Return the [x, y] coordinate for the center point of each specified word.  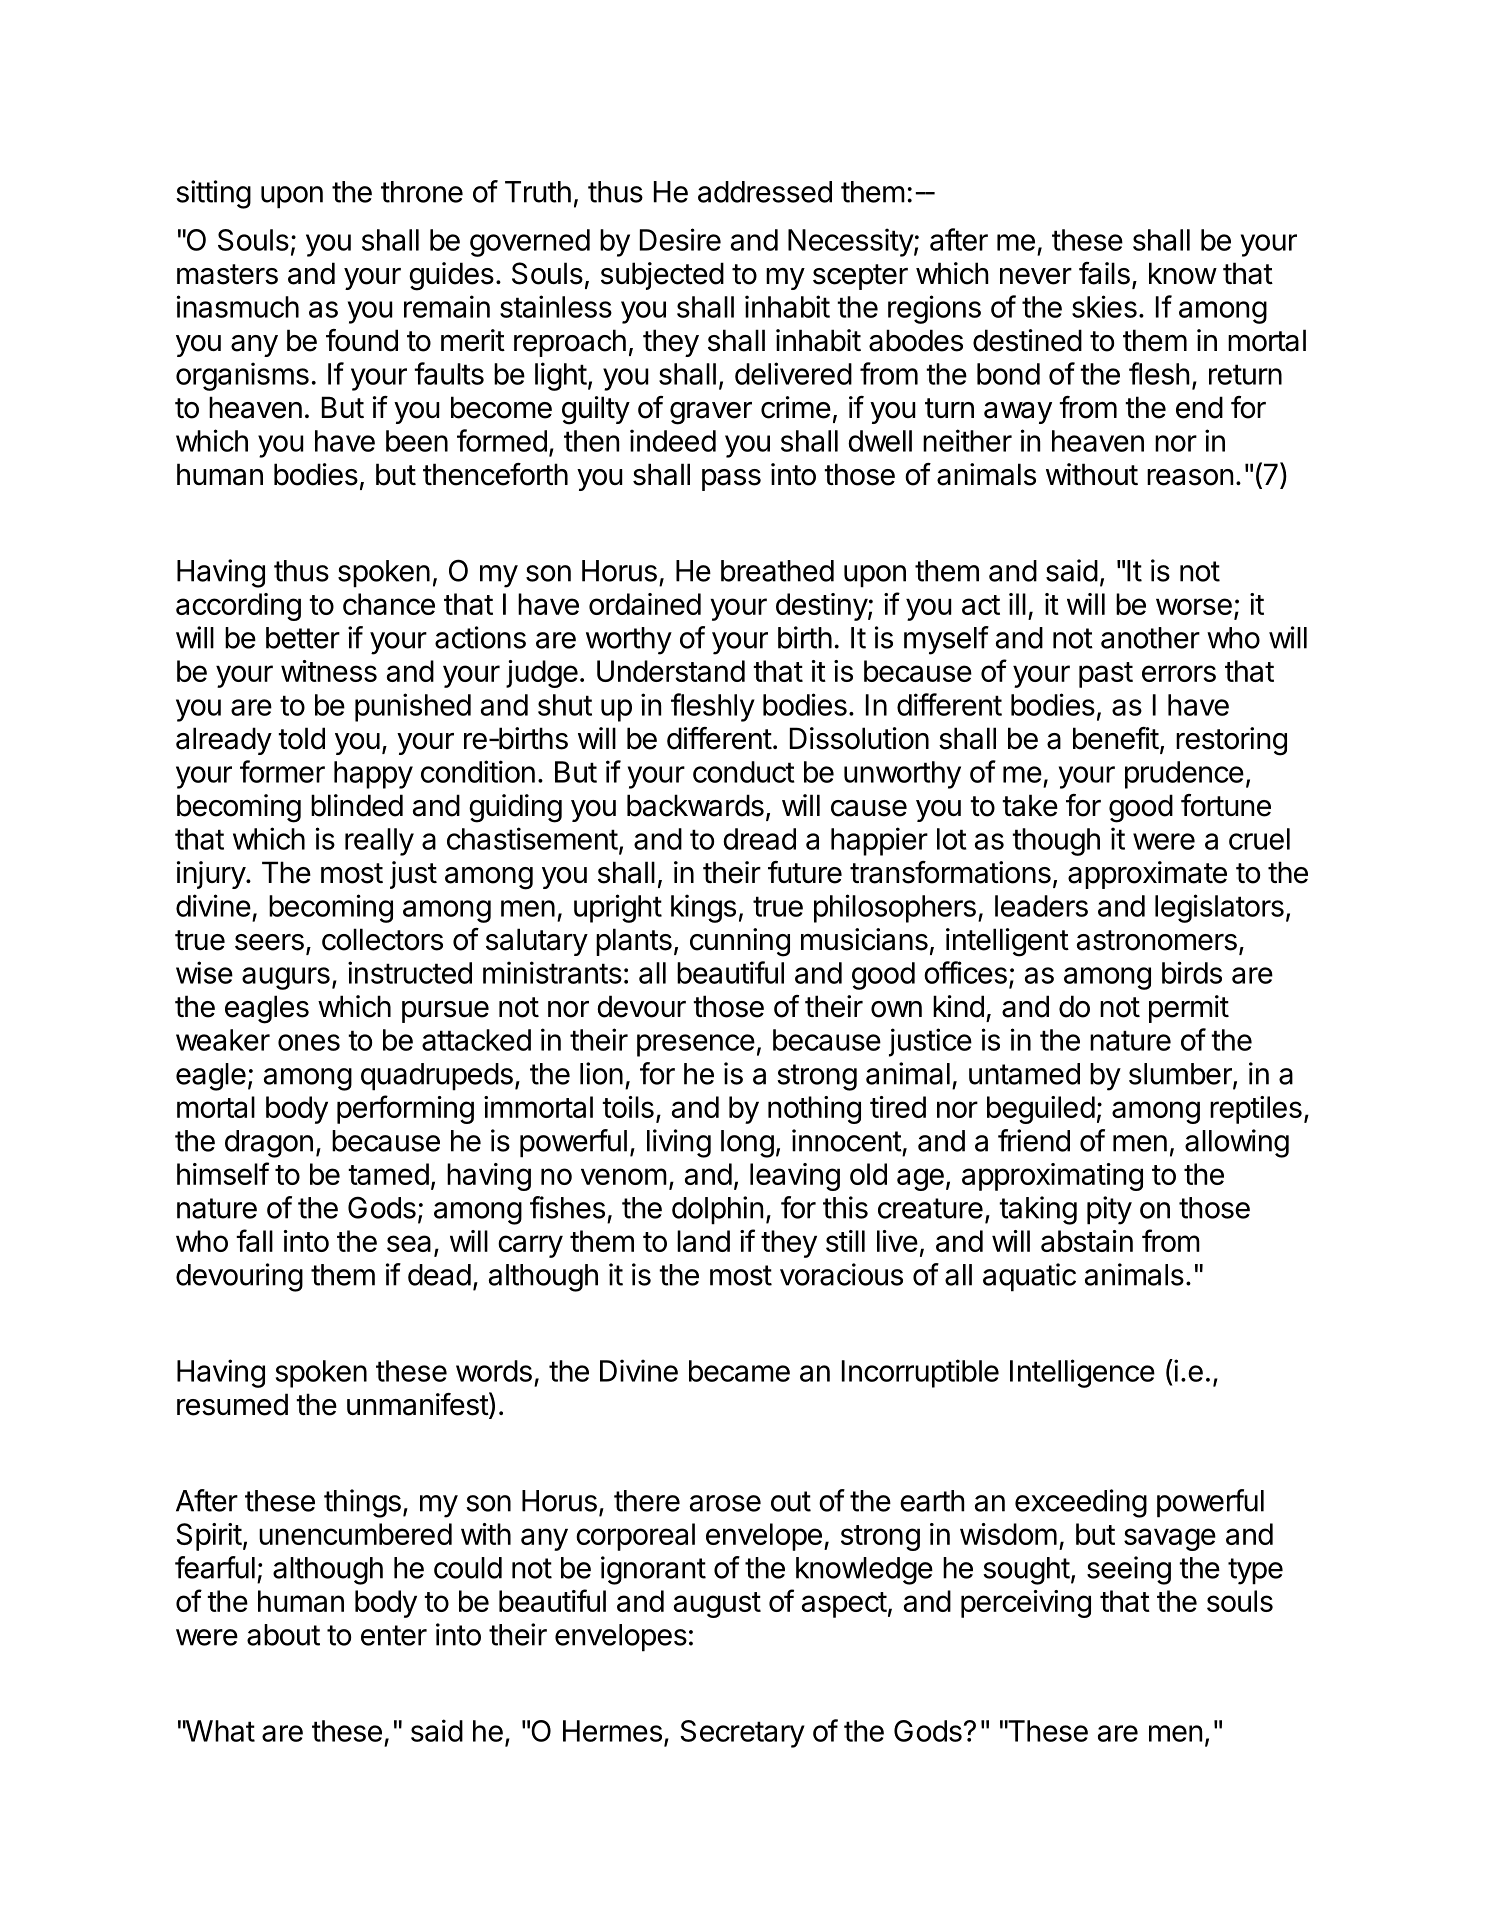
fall [254, 1240]
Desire [680, 239]
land [703, 1241]
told [301, 738]
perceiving [1026, 1604]
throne [422, 192]
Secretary [742, 1734]
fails [1104, 273]
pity [1109, 1210]
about [283, 1635]
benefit [1116, 738]
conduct [744, 772]
